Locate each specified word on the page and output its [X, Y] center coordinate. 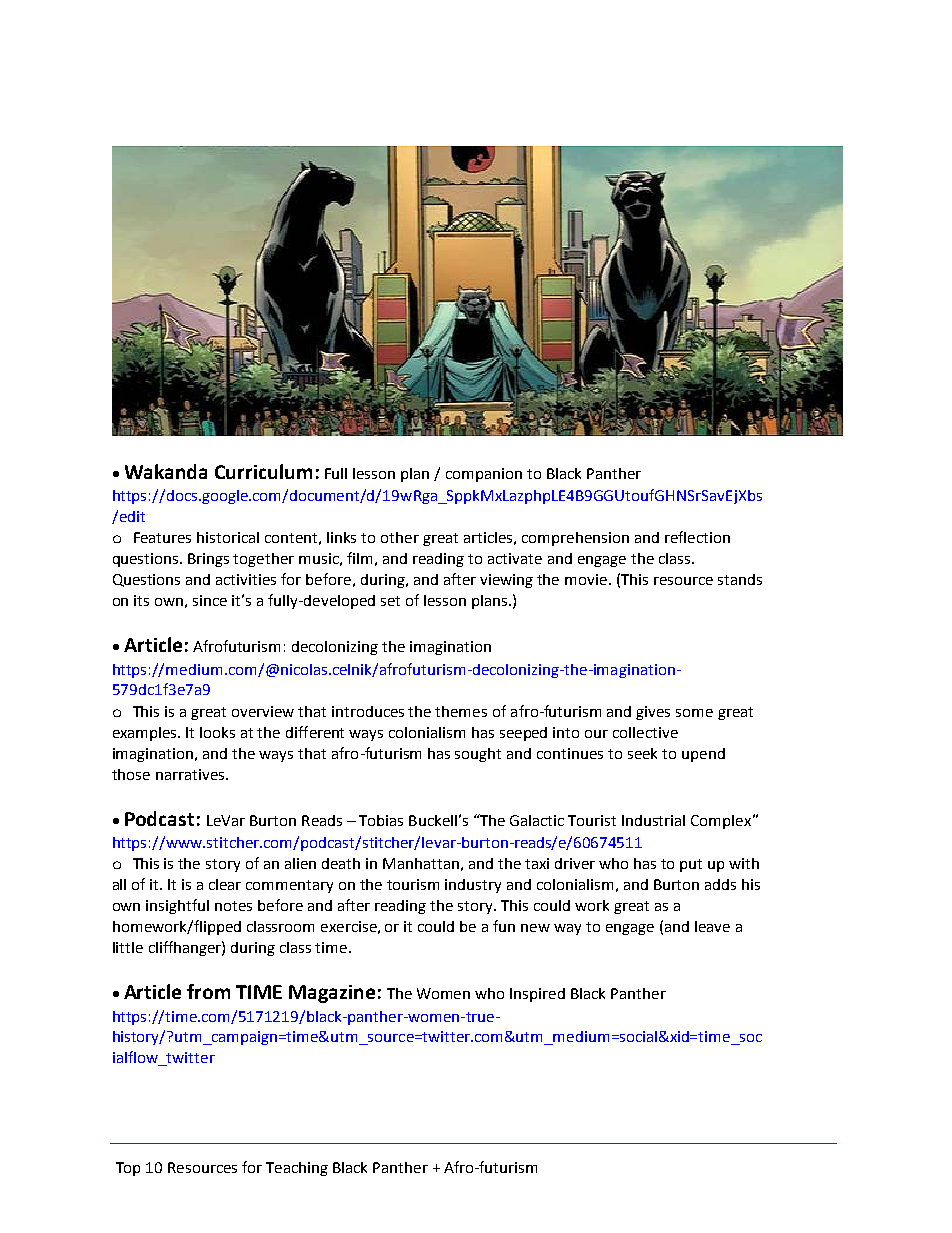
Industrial [653, 820]
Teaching [297, 1169]
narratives [190, 774]
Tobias [381, 820]
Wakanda [166, 471]
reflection [697, 537]
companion [484, 475]
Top [128, 1169]
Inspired [537, 995]
